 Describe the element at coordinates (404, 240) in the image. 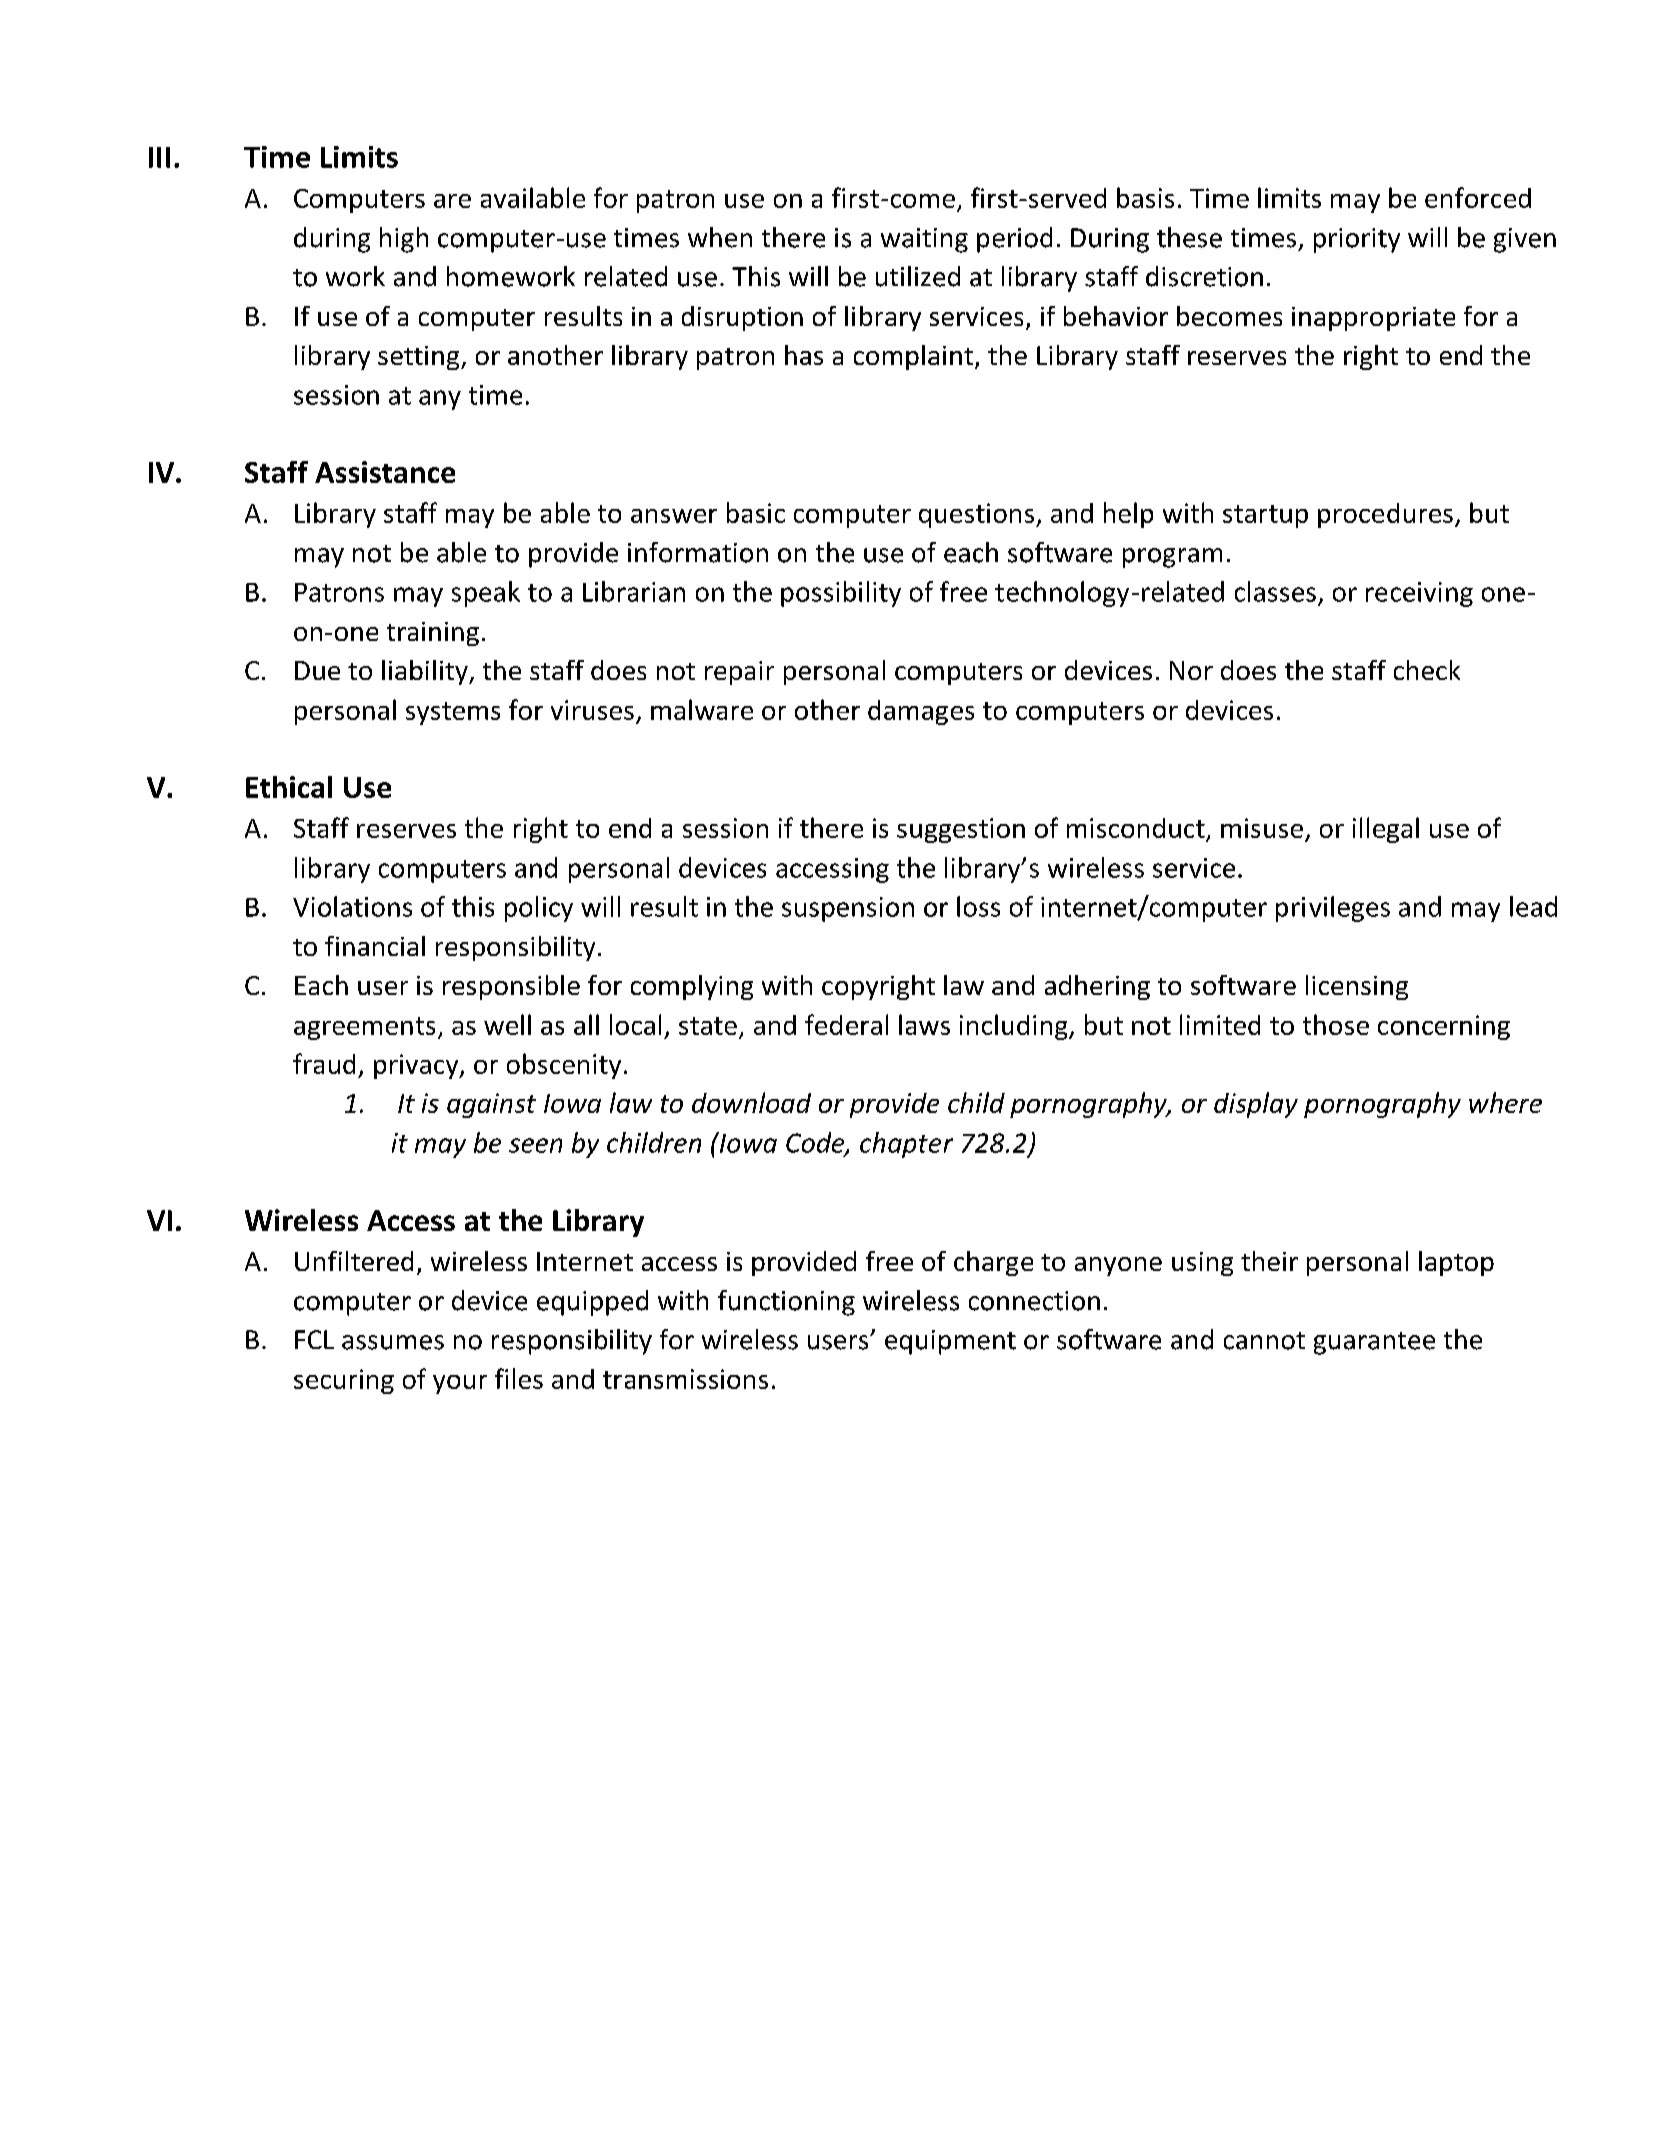

I see `high` at that location.
